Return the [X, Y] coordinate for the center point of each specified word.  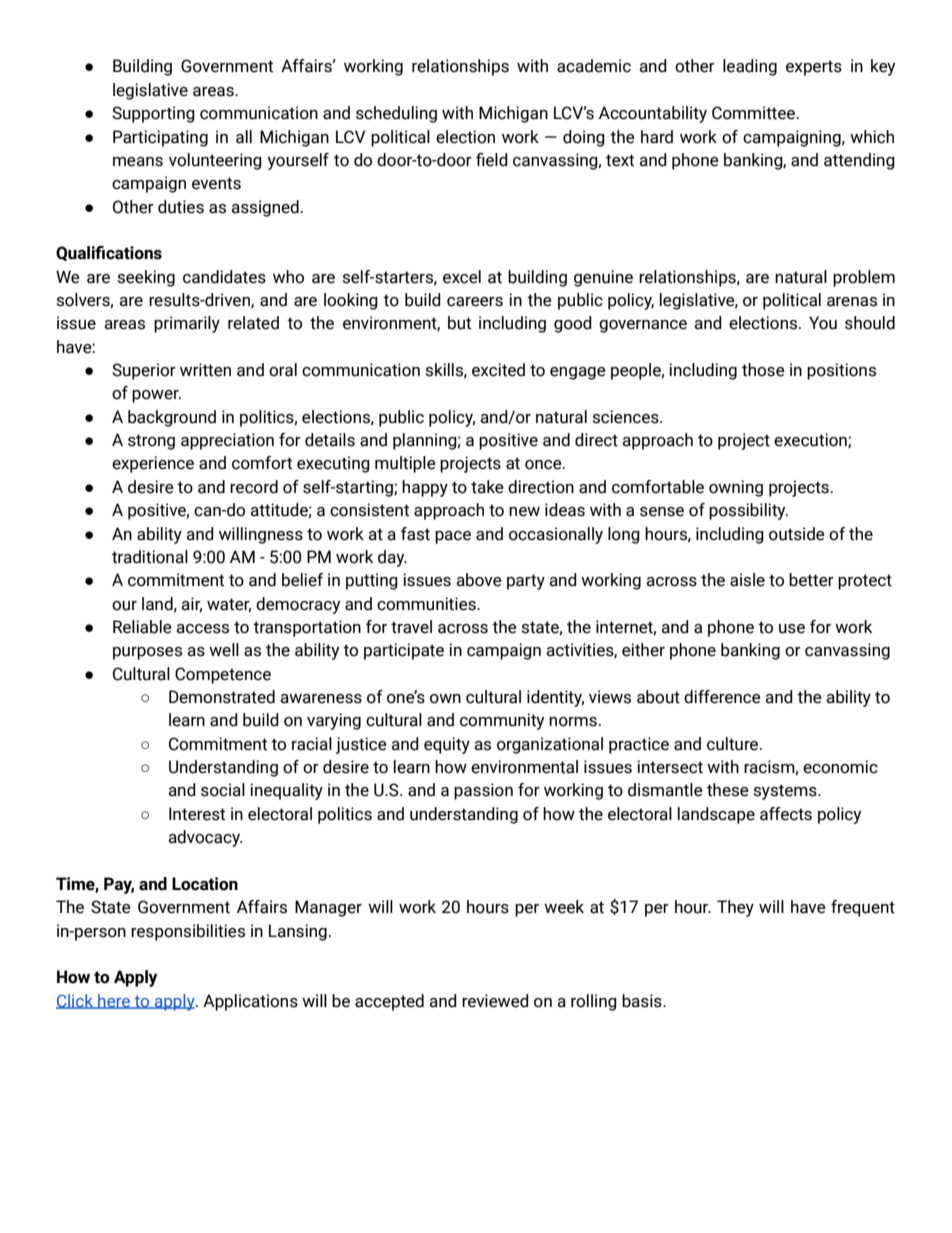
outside [797, 534]
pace [453, 537]
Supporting [153, 114]
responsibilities [188, 932]
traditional [150, 557]
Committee [755, 113]
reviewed [495, 1001]
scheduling [396, 114]
